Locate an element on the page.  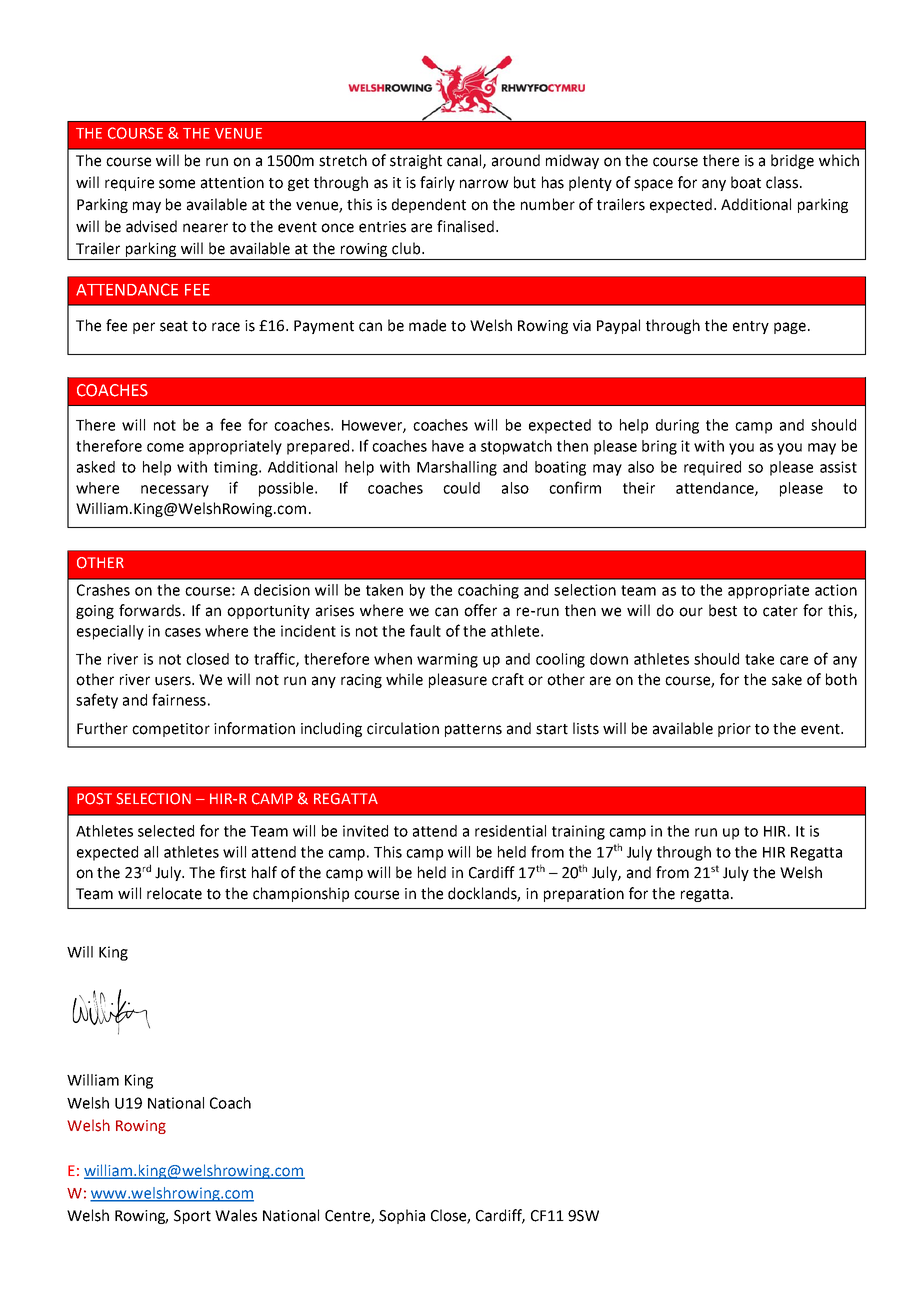
could is located at coordinates (461, 488).
